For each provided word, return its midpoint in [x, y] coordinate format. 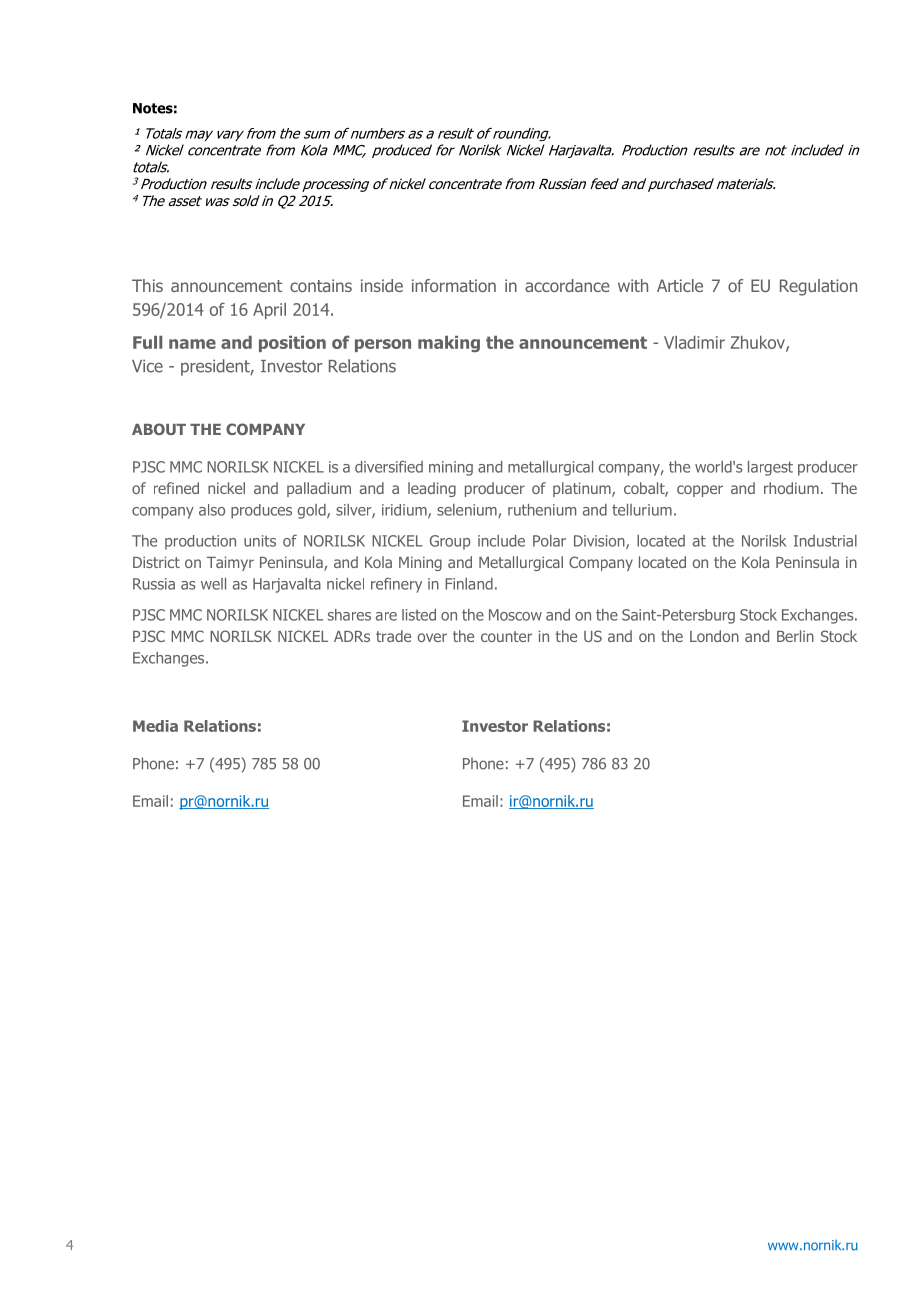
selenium [468, 511]
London [714, 636]
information [454, 285]
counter [506, 636]
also [212, 510]
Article [680, 285]
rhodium [791, 488]
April [269, 311]
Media [155, 726]
